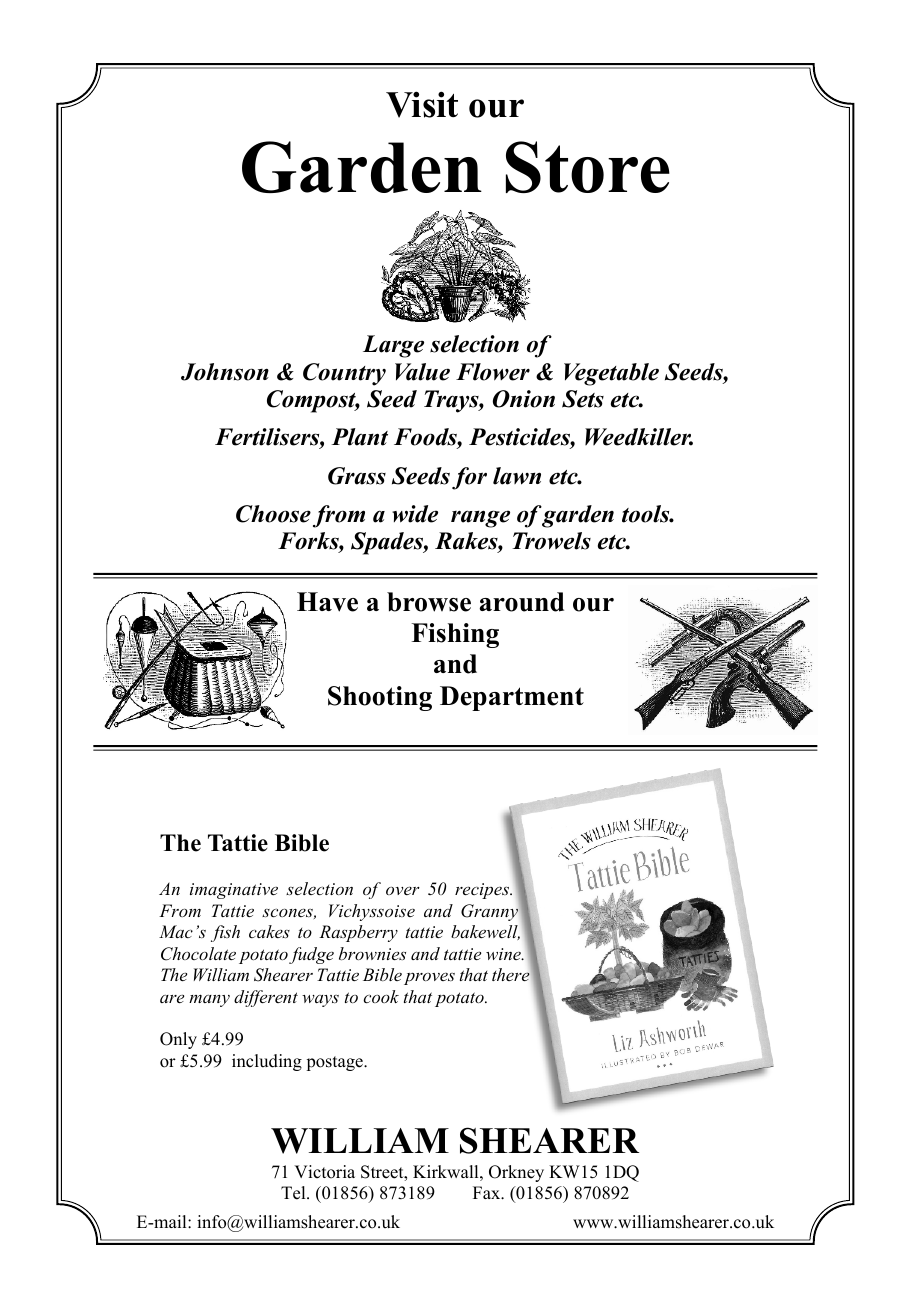  What do you see at coordinates (422, 104) in the screenshot?
I see `Visit` at bounding box center [422, 104].
